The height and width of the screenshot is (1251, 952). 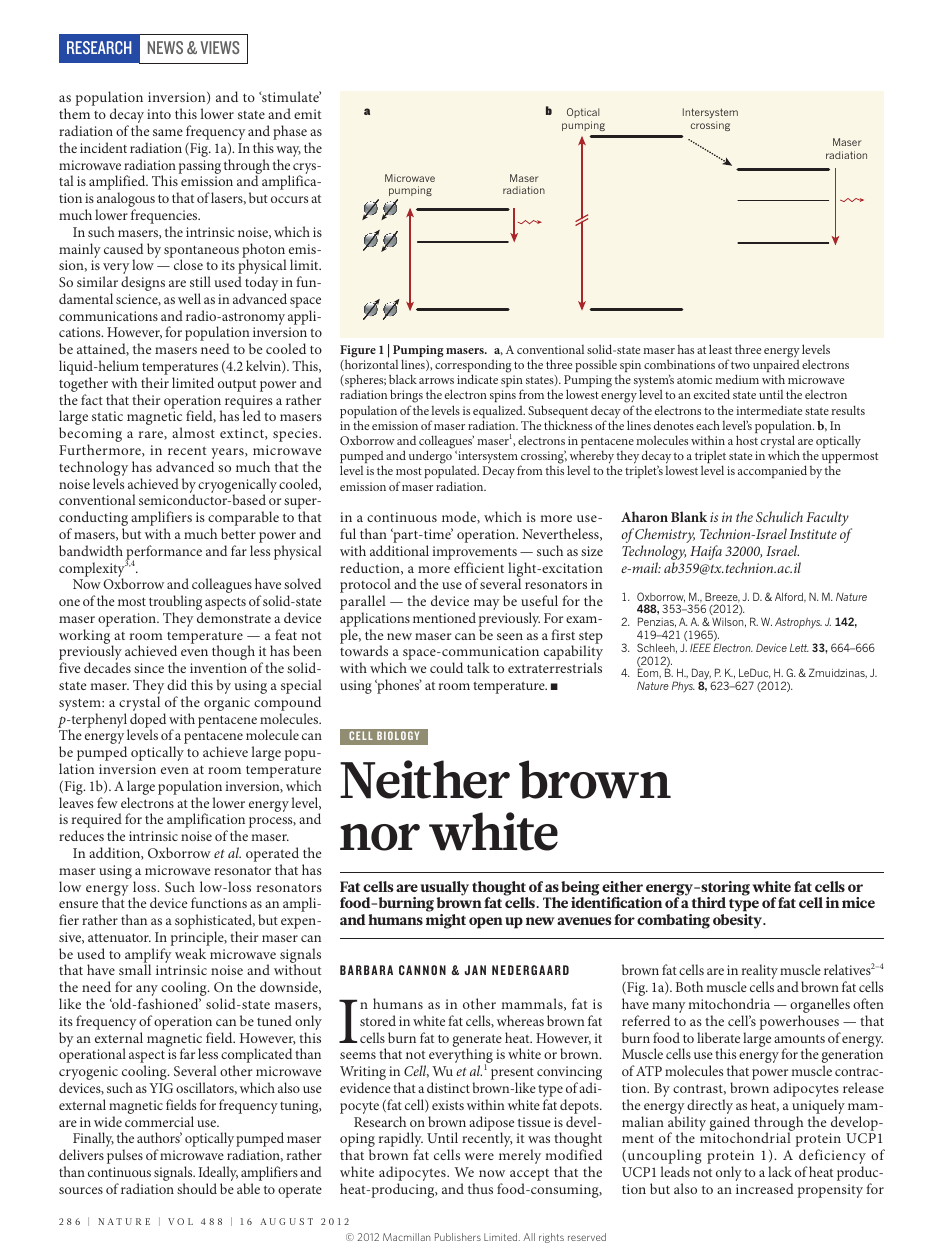 I want to click on should, so click(x=197, y=1188).
